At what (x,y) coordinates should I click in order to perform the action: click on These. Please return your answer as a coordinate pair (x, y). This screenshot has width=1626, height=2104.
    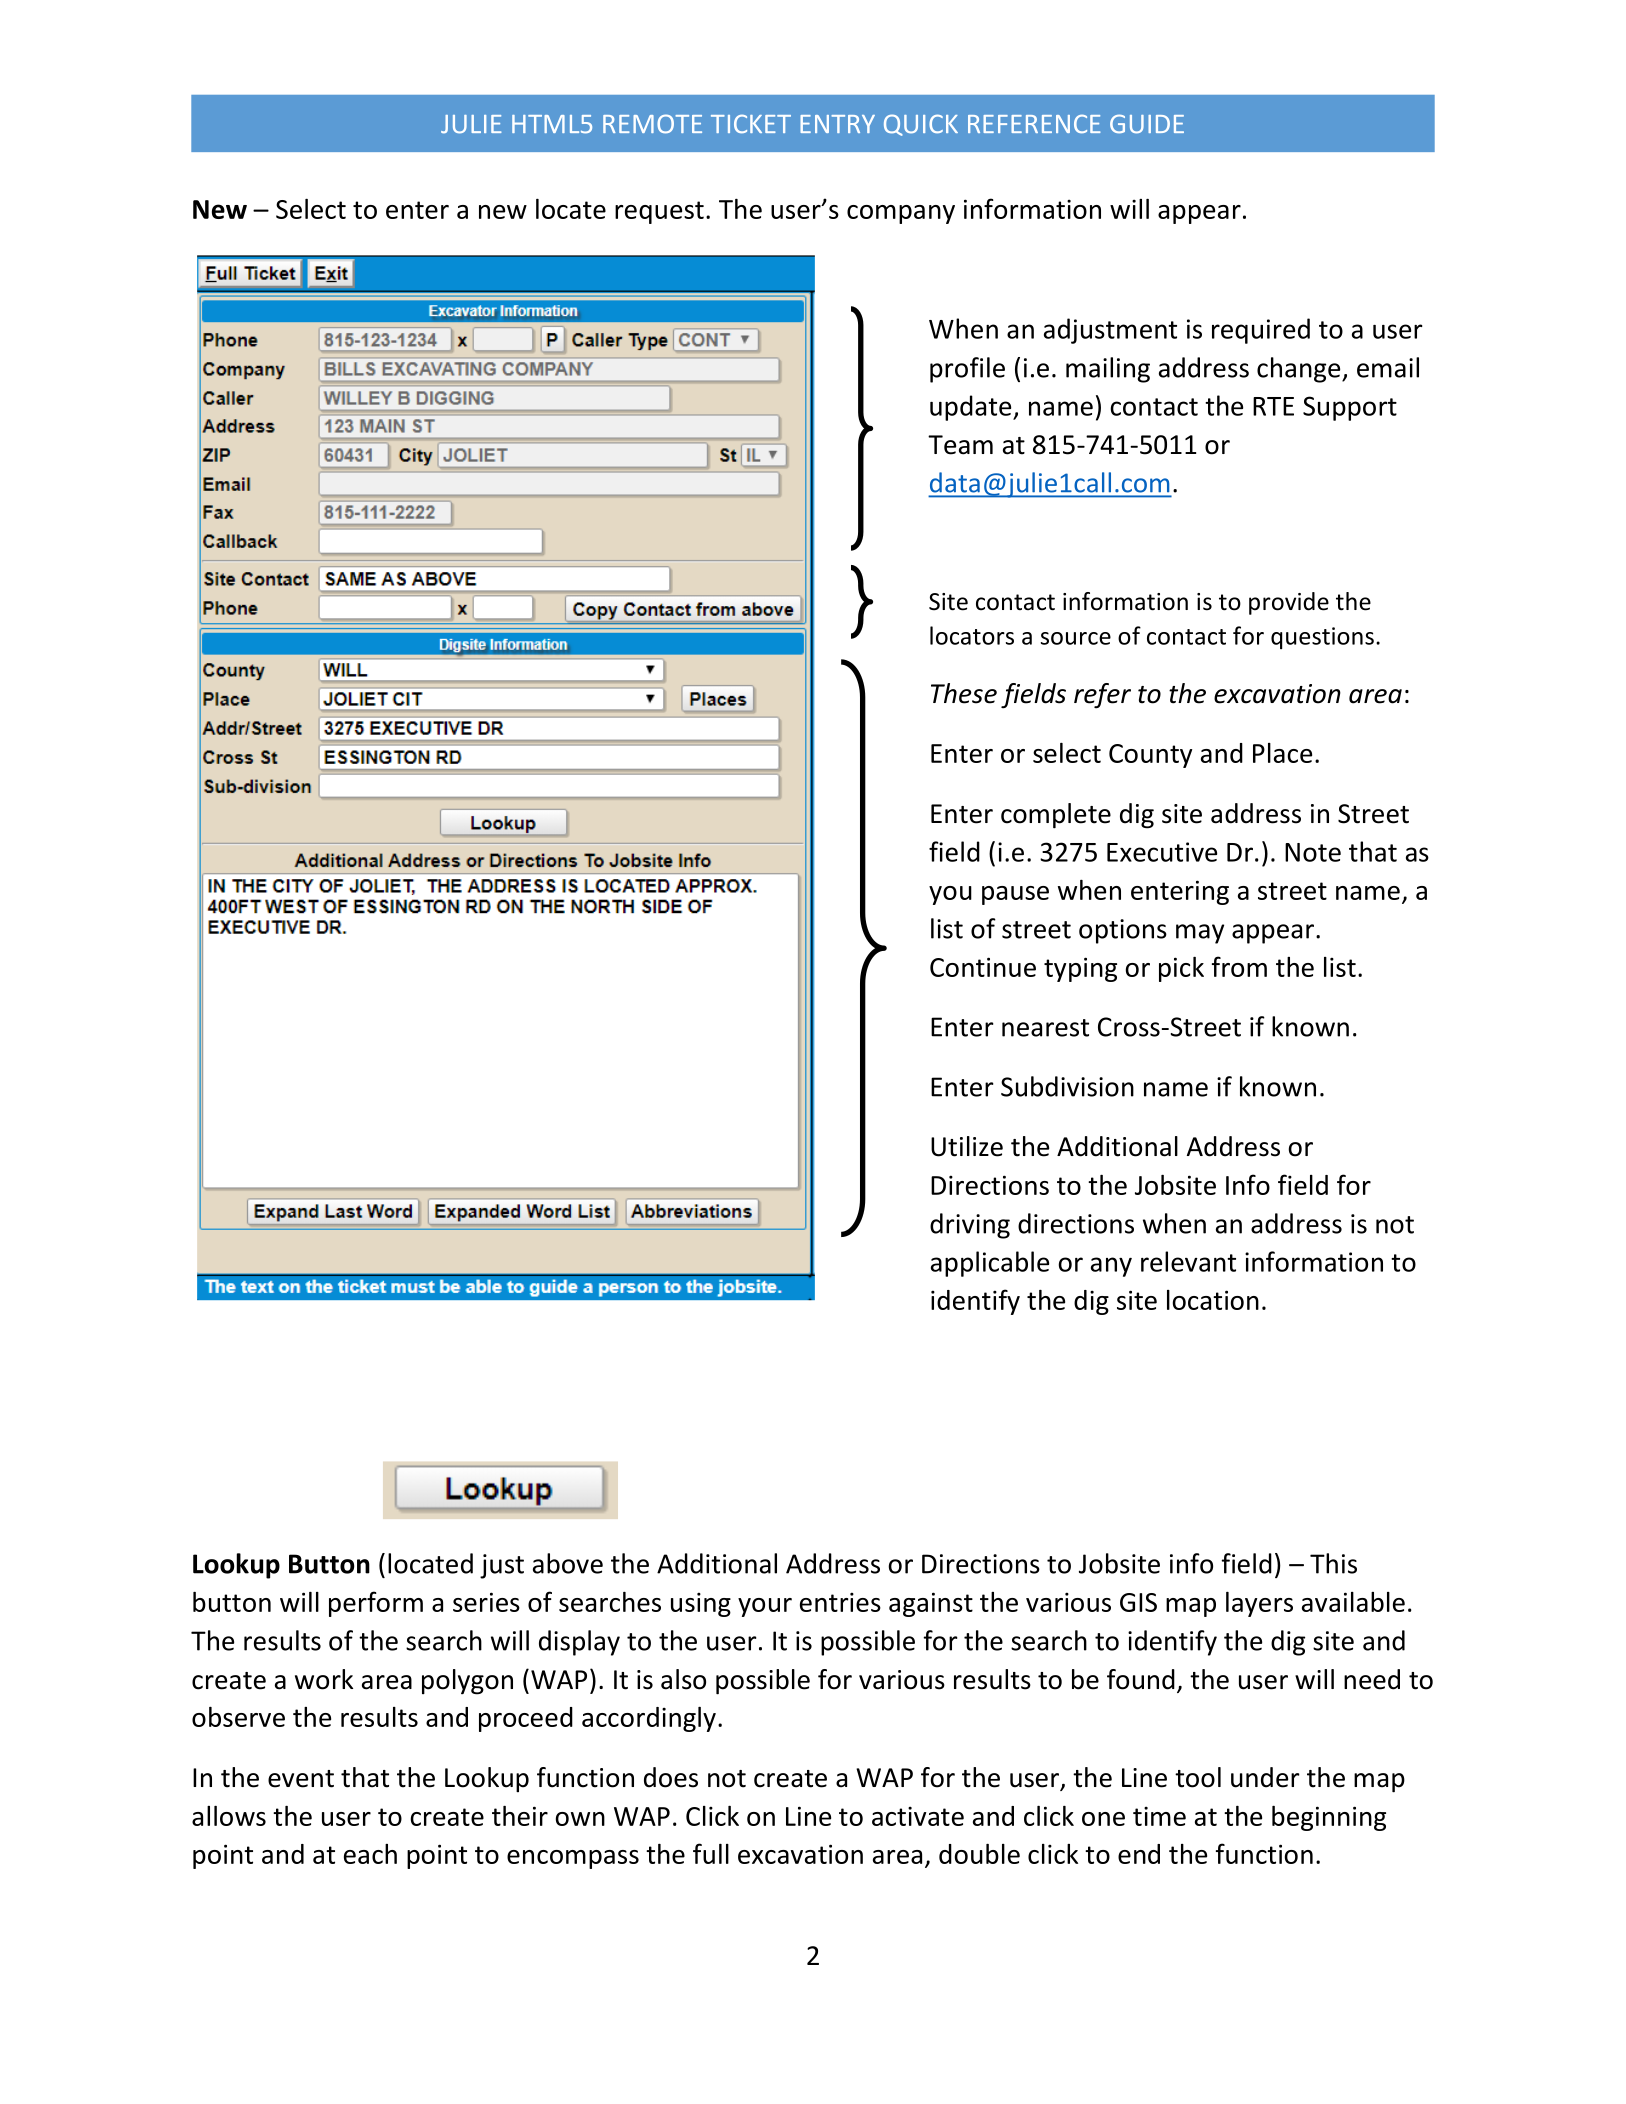
    Looking at the image, I should click on (964, 693).
